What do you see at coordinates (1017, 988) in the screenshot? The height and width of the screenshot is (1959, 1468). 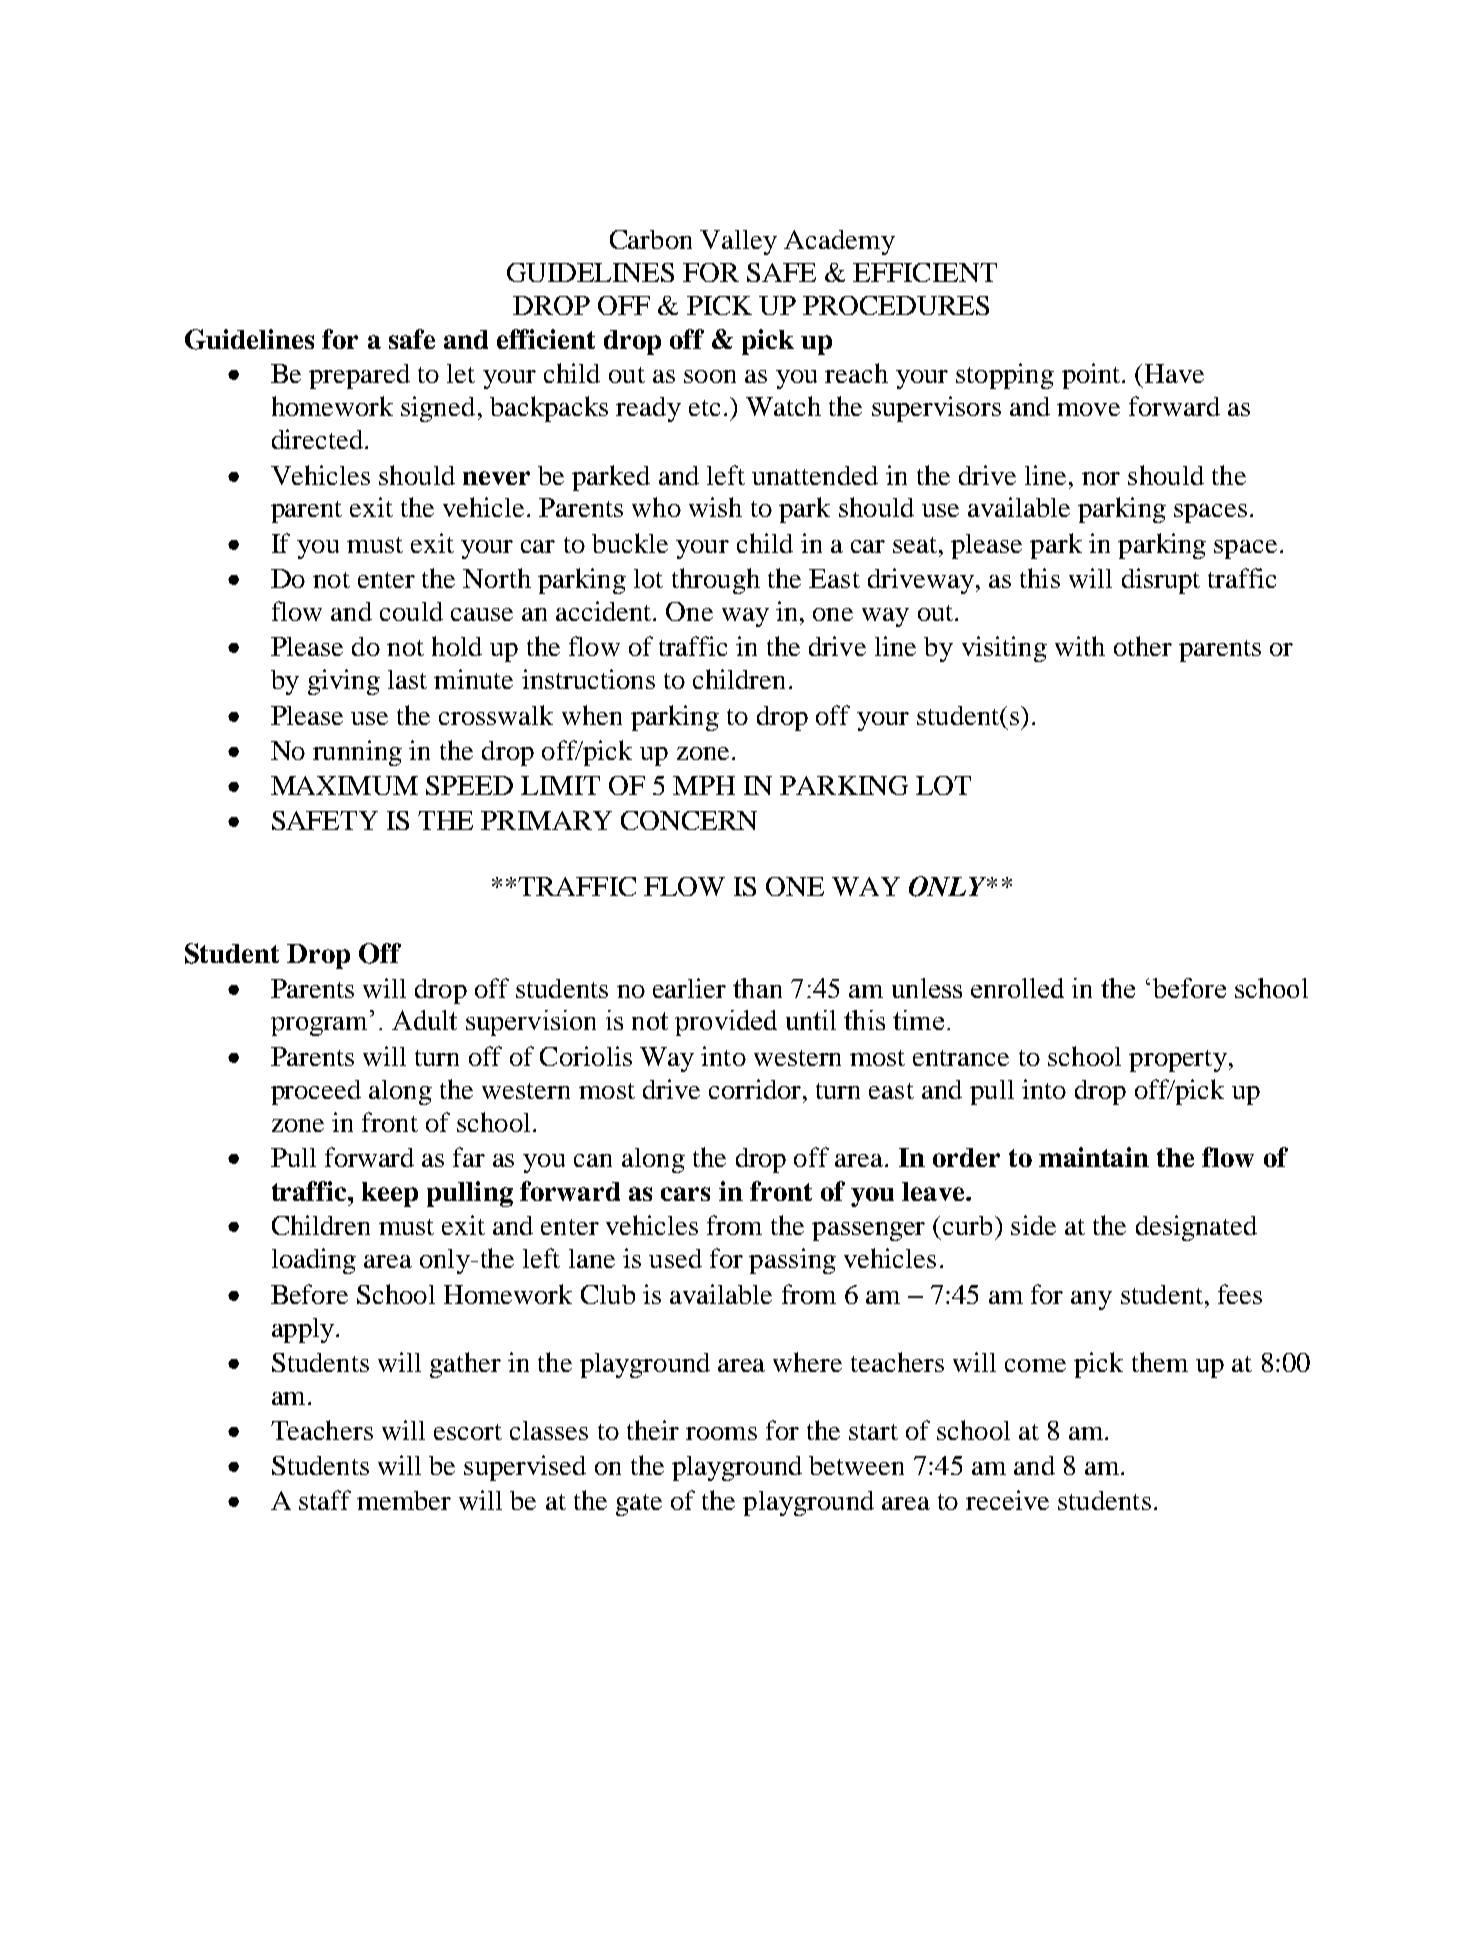 I see `enrolled` at bounding box center [1017, 988].
